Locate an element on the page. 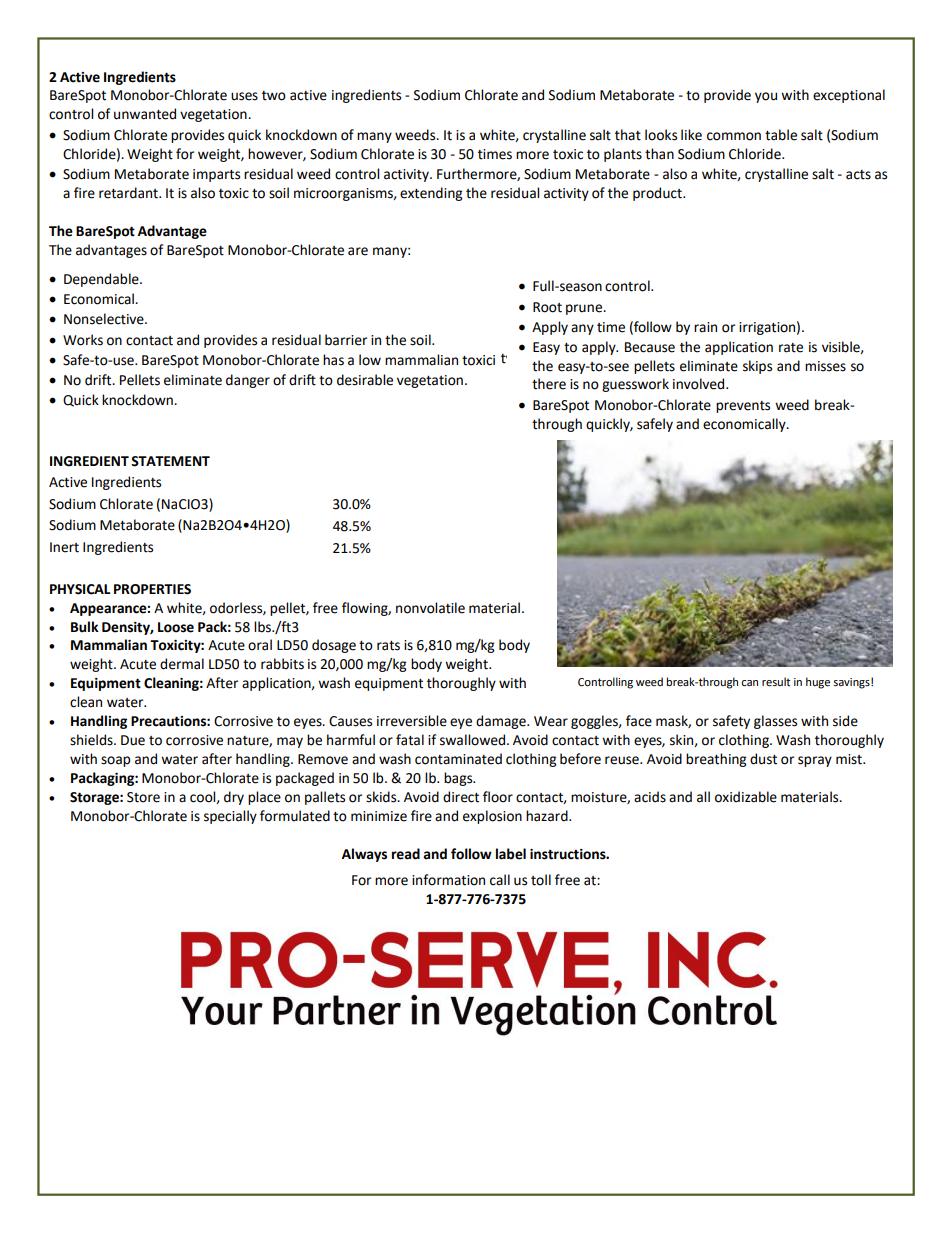 This document has width=952, height=1233. specially is located at coordinates (230, 817).
